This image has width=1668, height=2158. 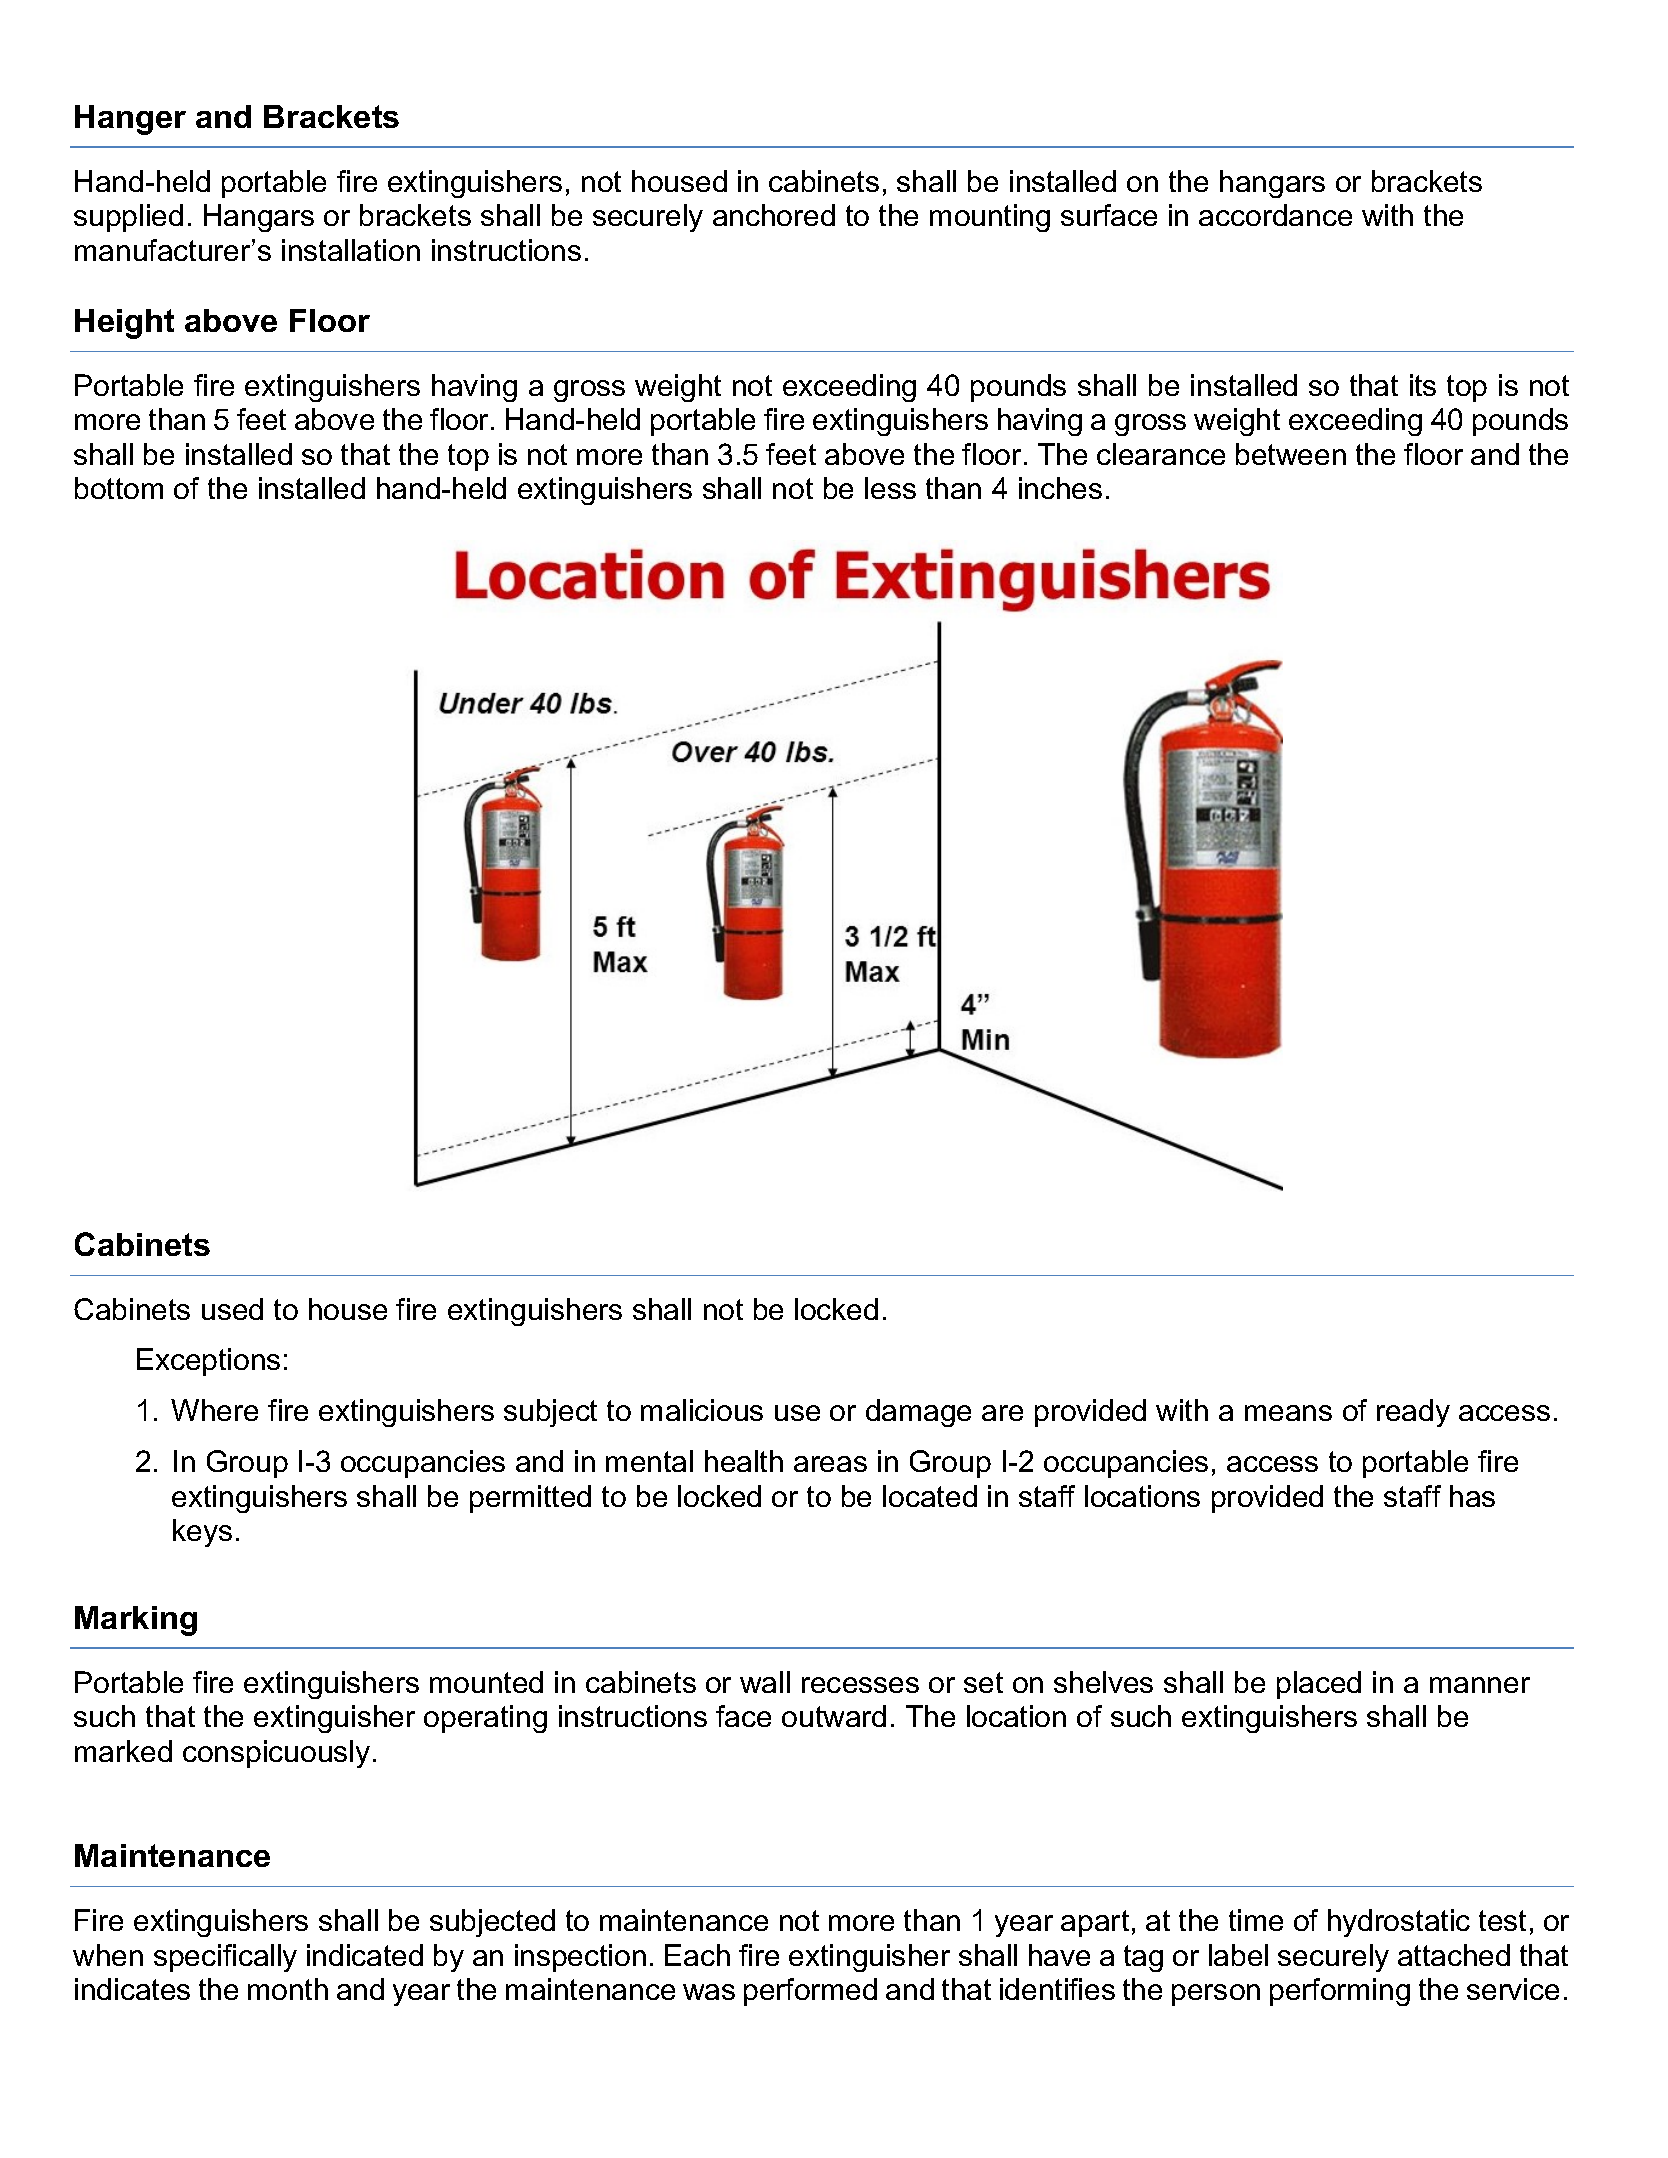 I want to click on less, so click(x=890, y=488).
